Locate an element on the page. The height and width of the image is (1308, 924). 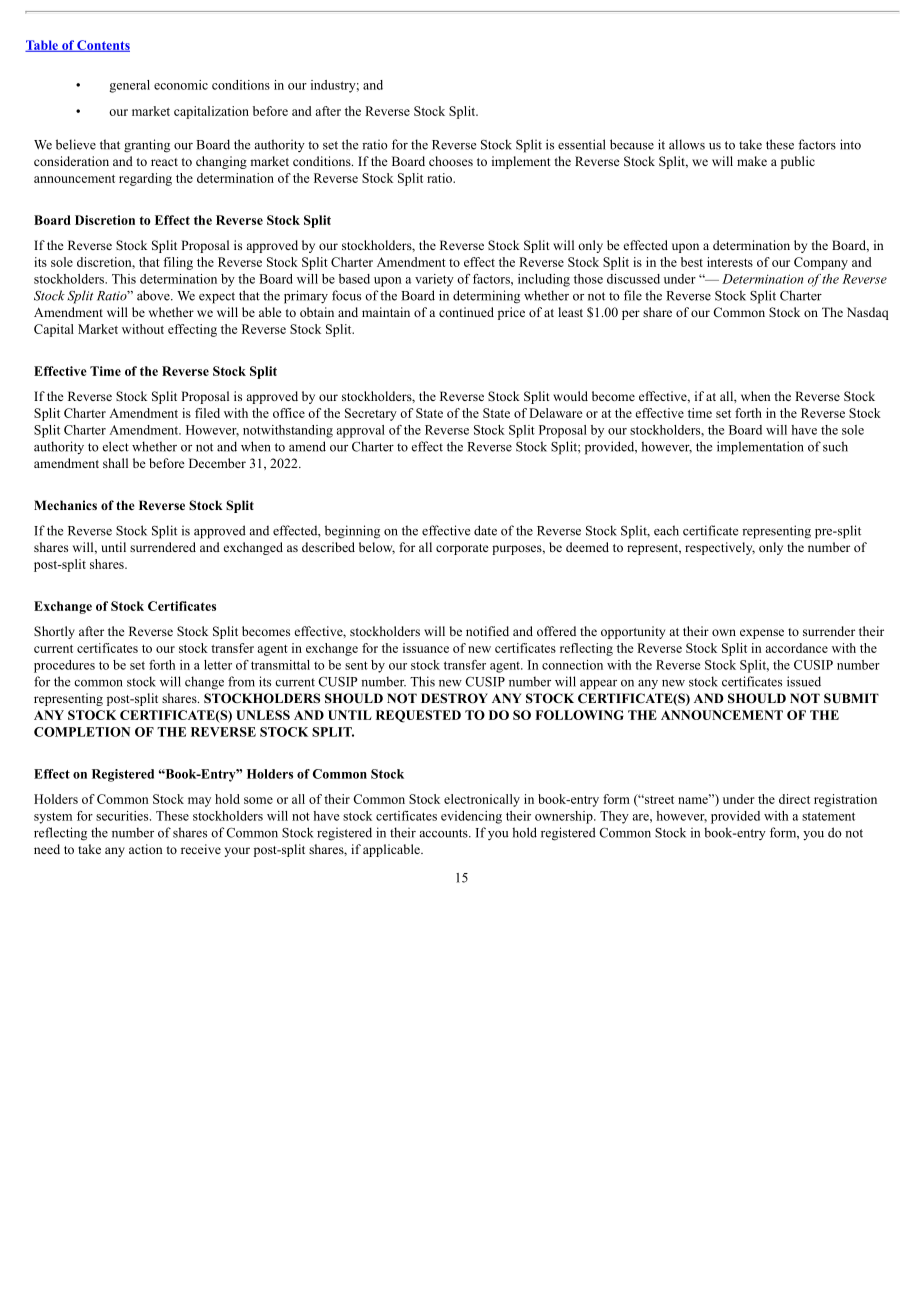
variety is located at coordinates (434, 280).
